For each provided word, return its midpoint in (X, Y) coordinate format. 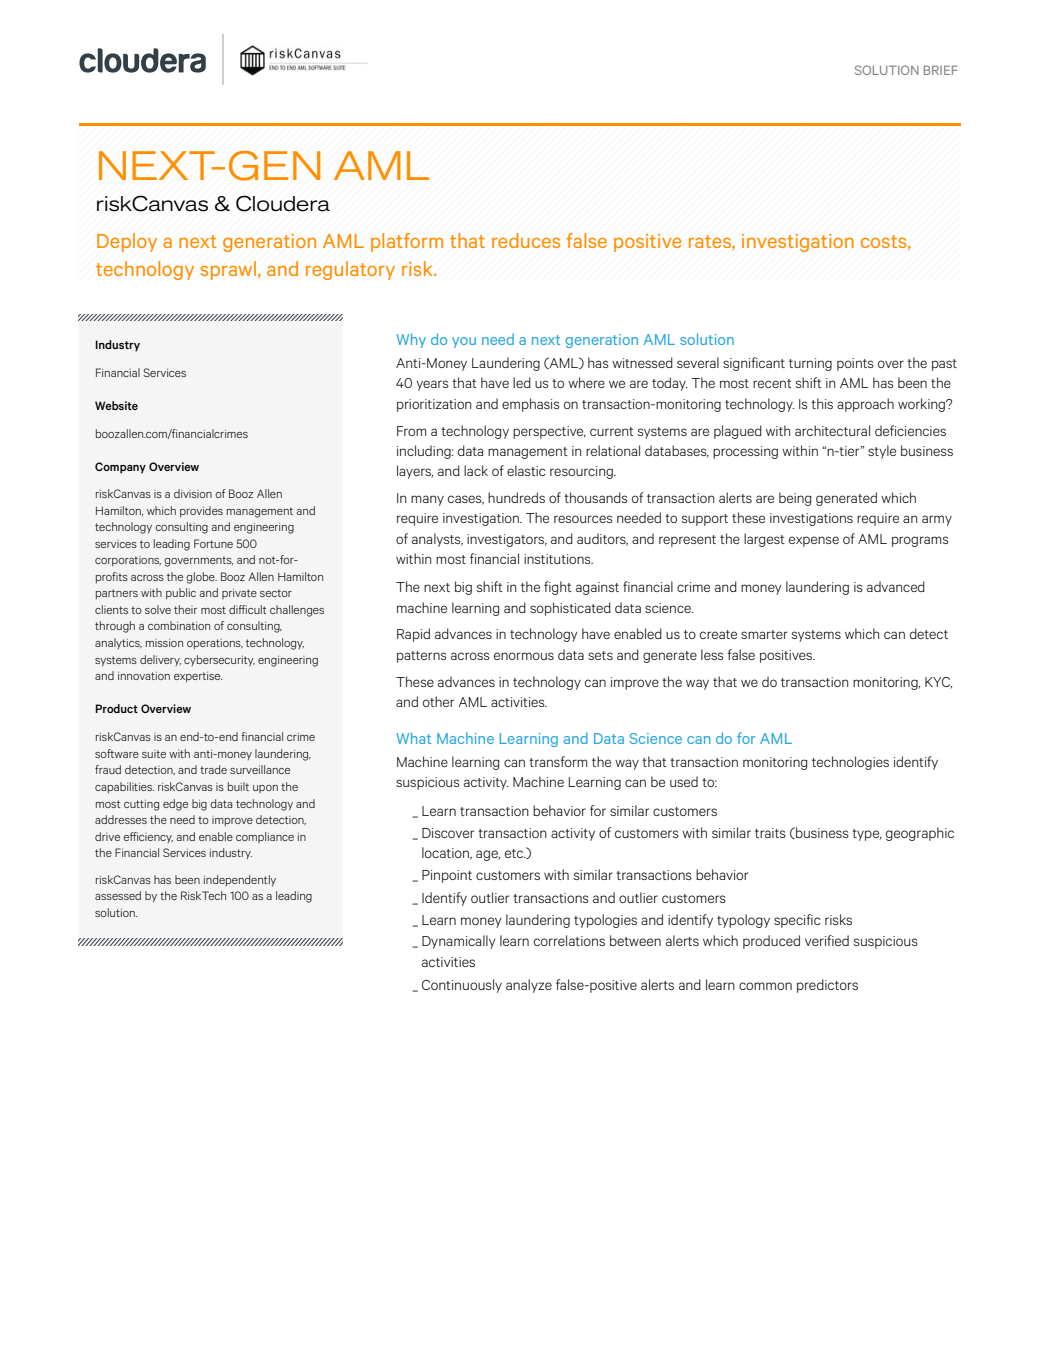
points (855, 364)
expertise (198, 677)
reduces (526, 240)
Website (116, 405)
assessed (118, 895)
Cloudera (283, 203)
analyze (529, 986)
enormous (524, 656)
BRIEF (941, 70)
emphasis (531, 405)
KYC (938, 683)
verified (827, 940)
